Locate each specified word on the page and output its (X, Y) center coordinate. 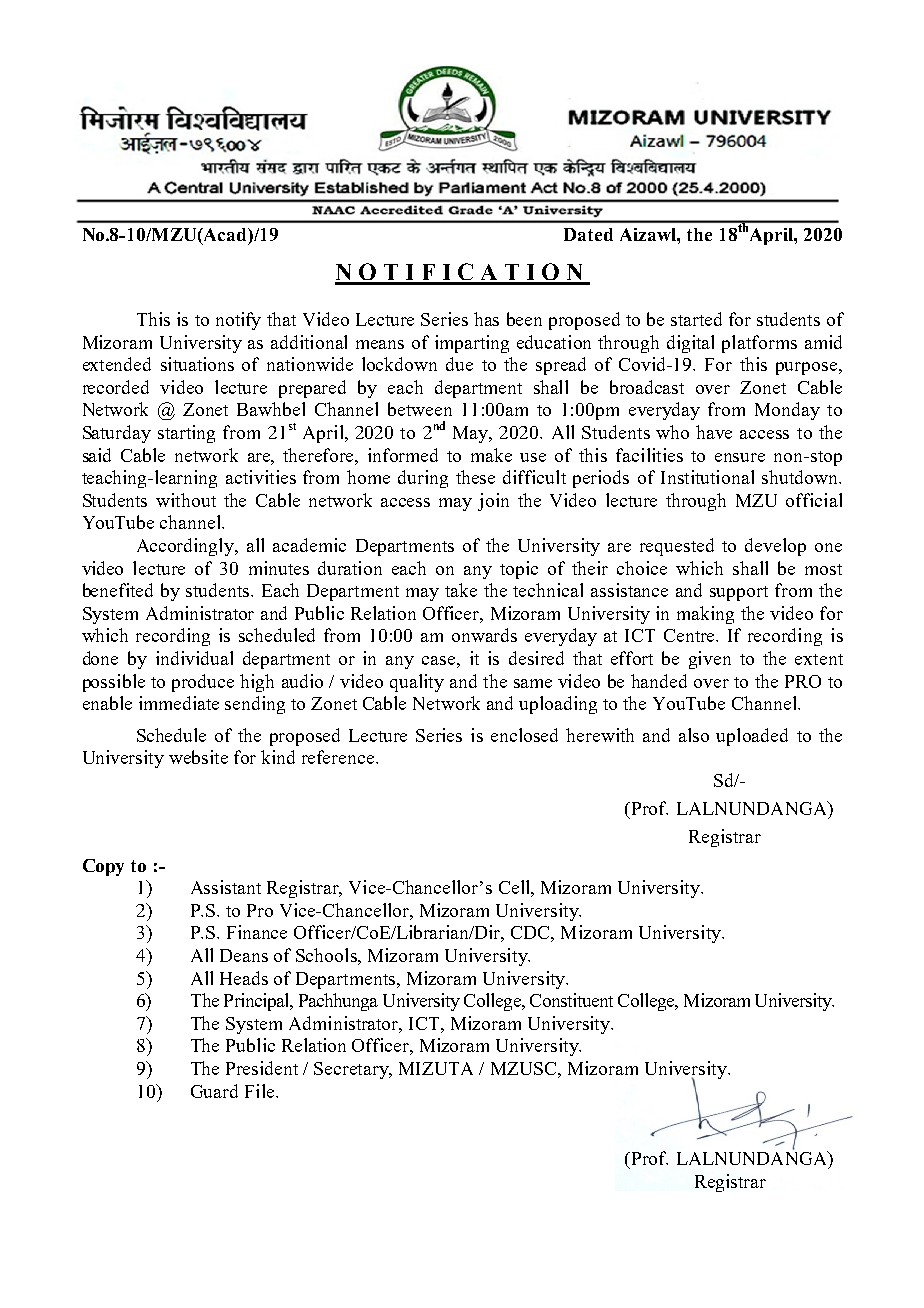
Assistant (226, 887)
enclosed (524, 735)
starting (186, 434)
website (198, 757)
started (696, 319)
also (694, 735)
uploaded (752, 737)
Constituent (571, 1000)
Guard (214, 1091)
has (486, 319)
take (461, 590)
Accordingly (187, 547)
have (714, 432)
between (420, 409)
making (705, 615)
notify (238, 321)
